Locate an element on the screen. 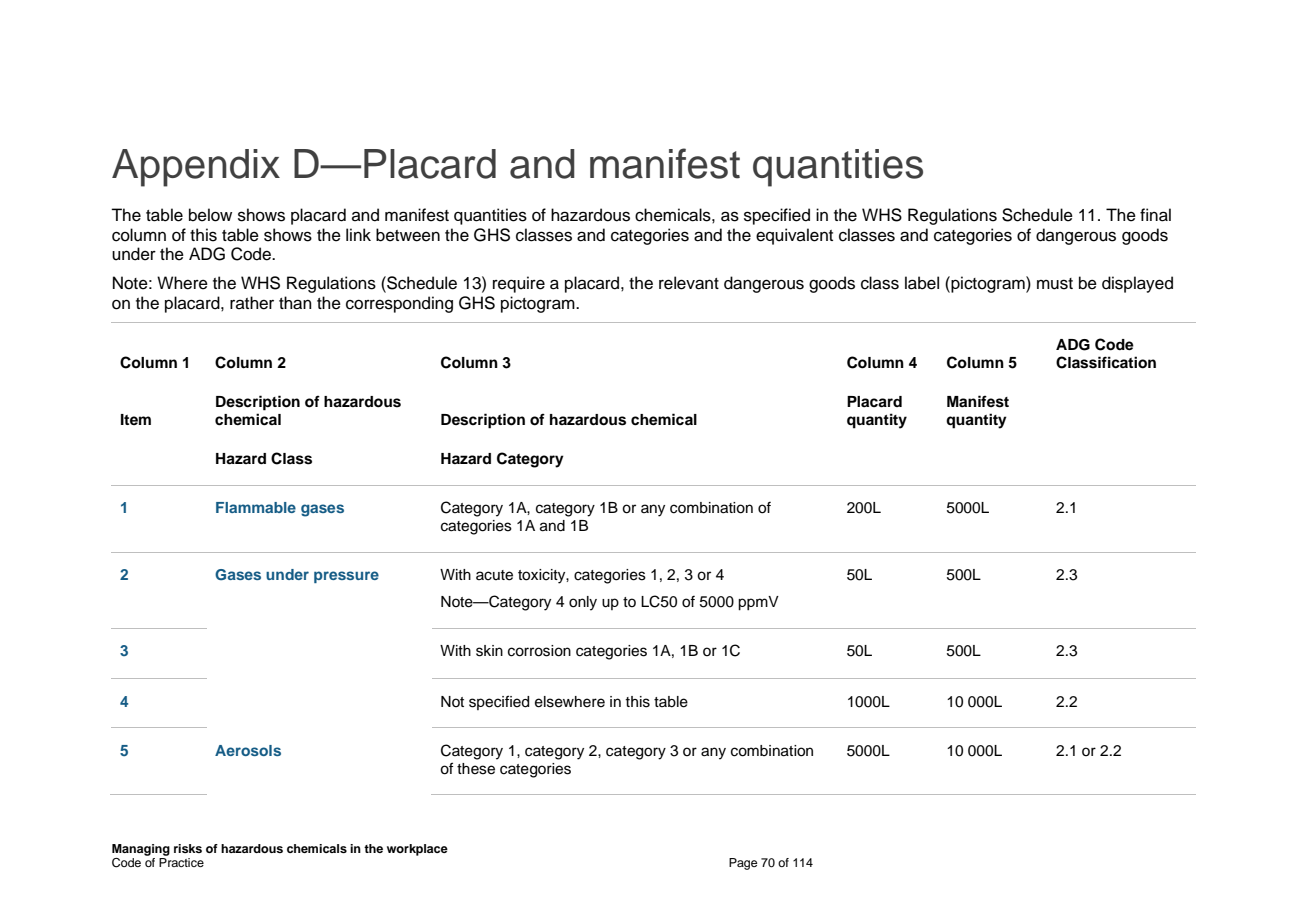 Image resolution: width=1308 pixels, height=924 pixels. equivalent is located at coordinates (794, 236).
